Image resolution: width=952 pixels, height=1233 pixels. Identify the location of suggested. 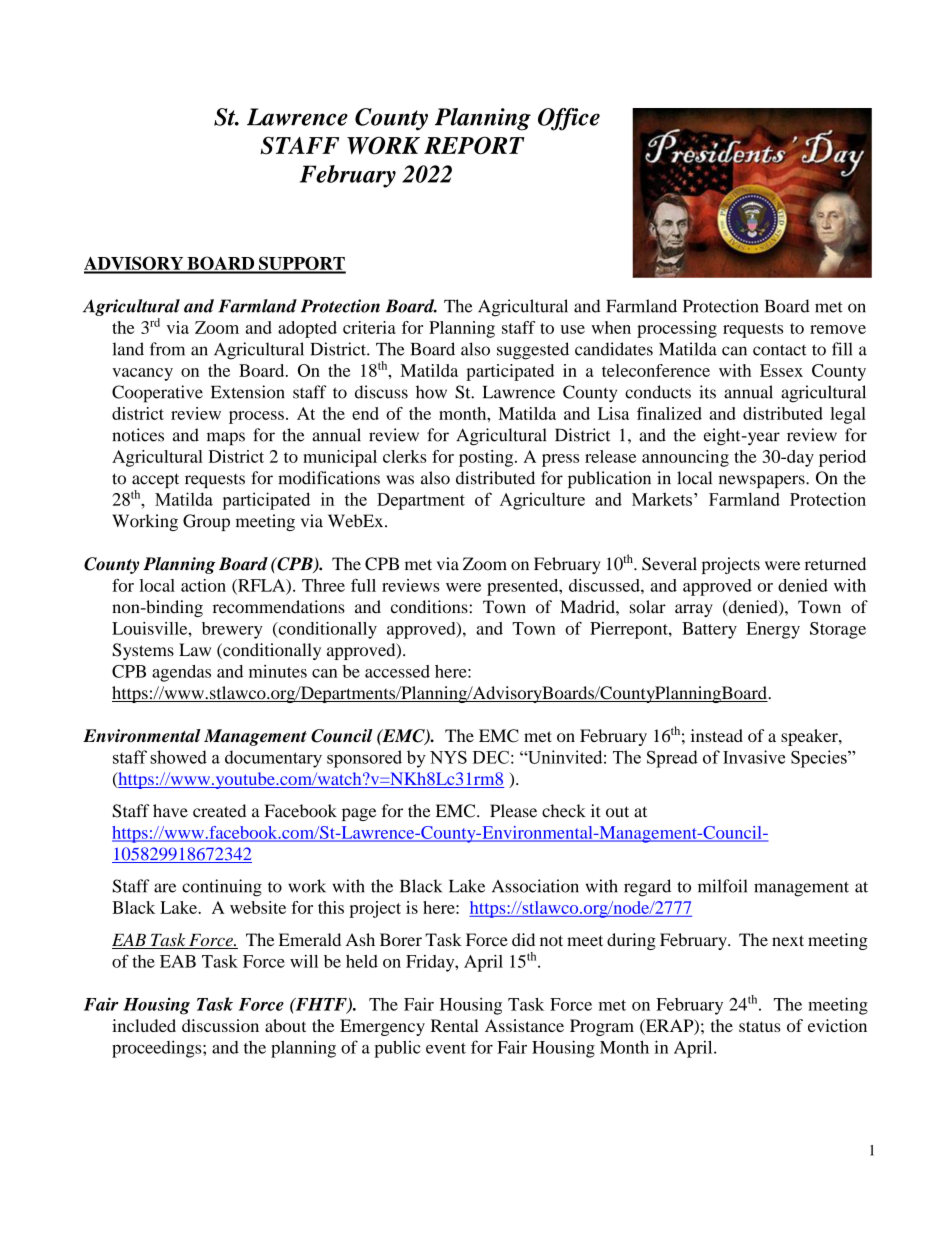
(533, 351).
